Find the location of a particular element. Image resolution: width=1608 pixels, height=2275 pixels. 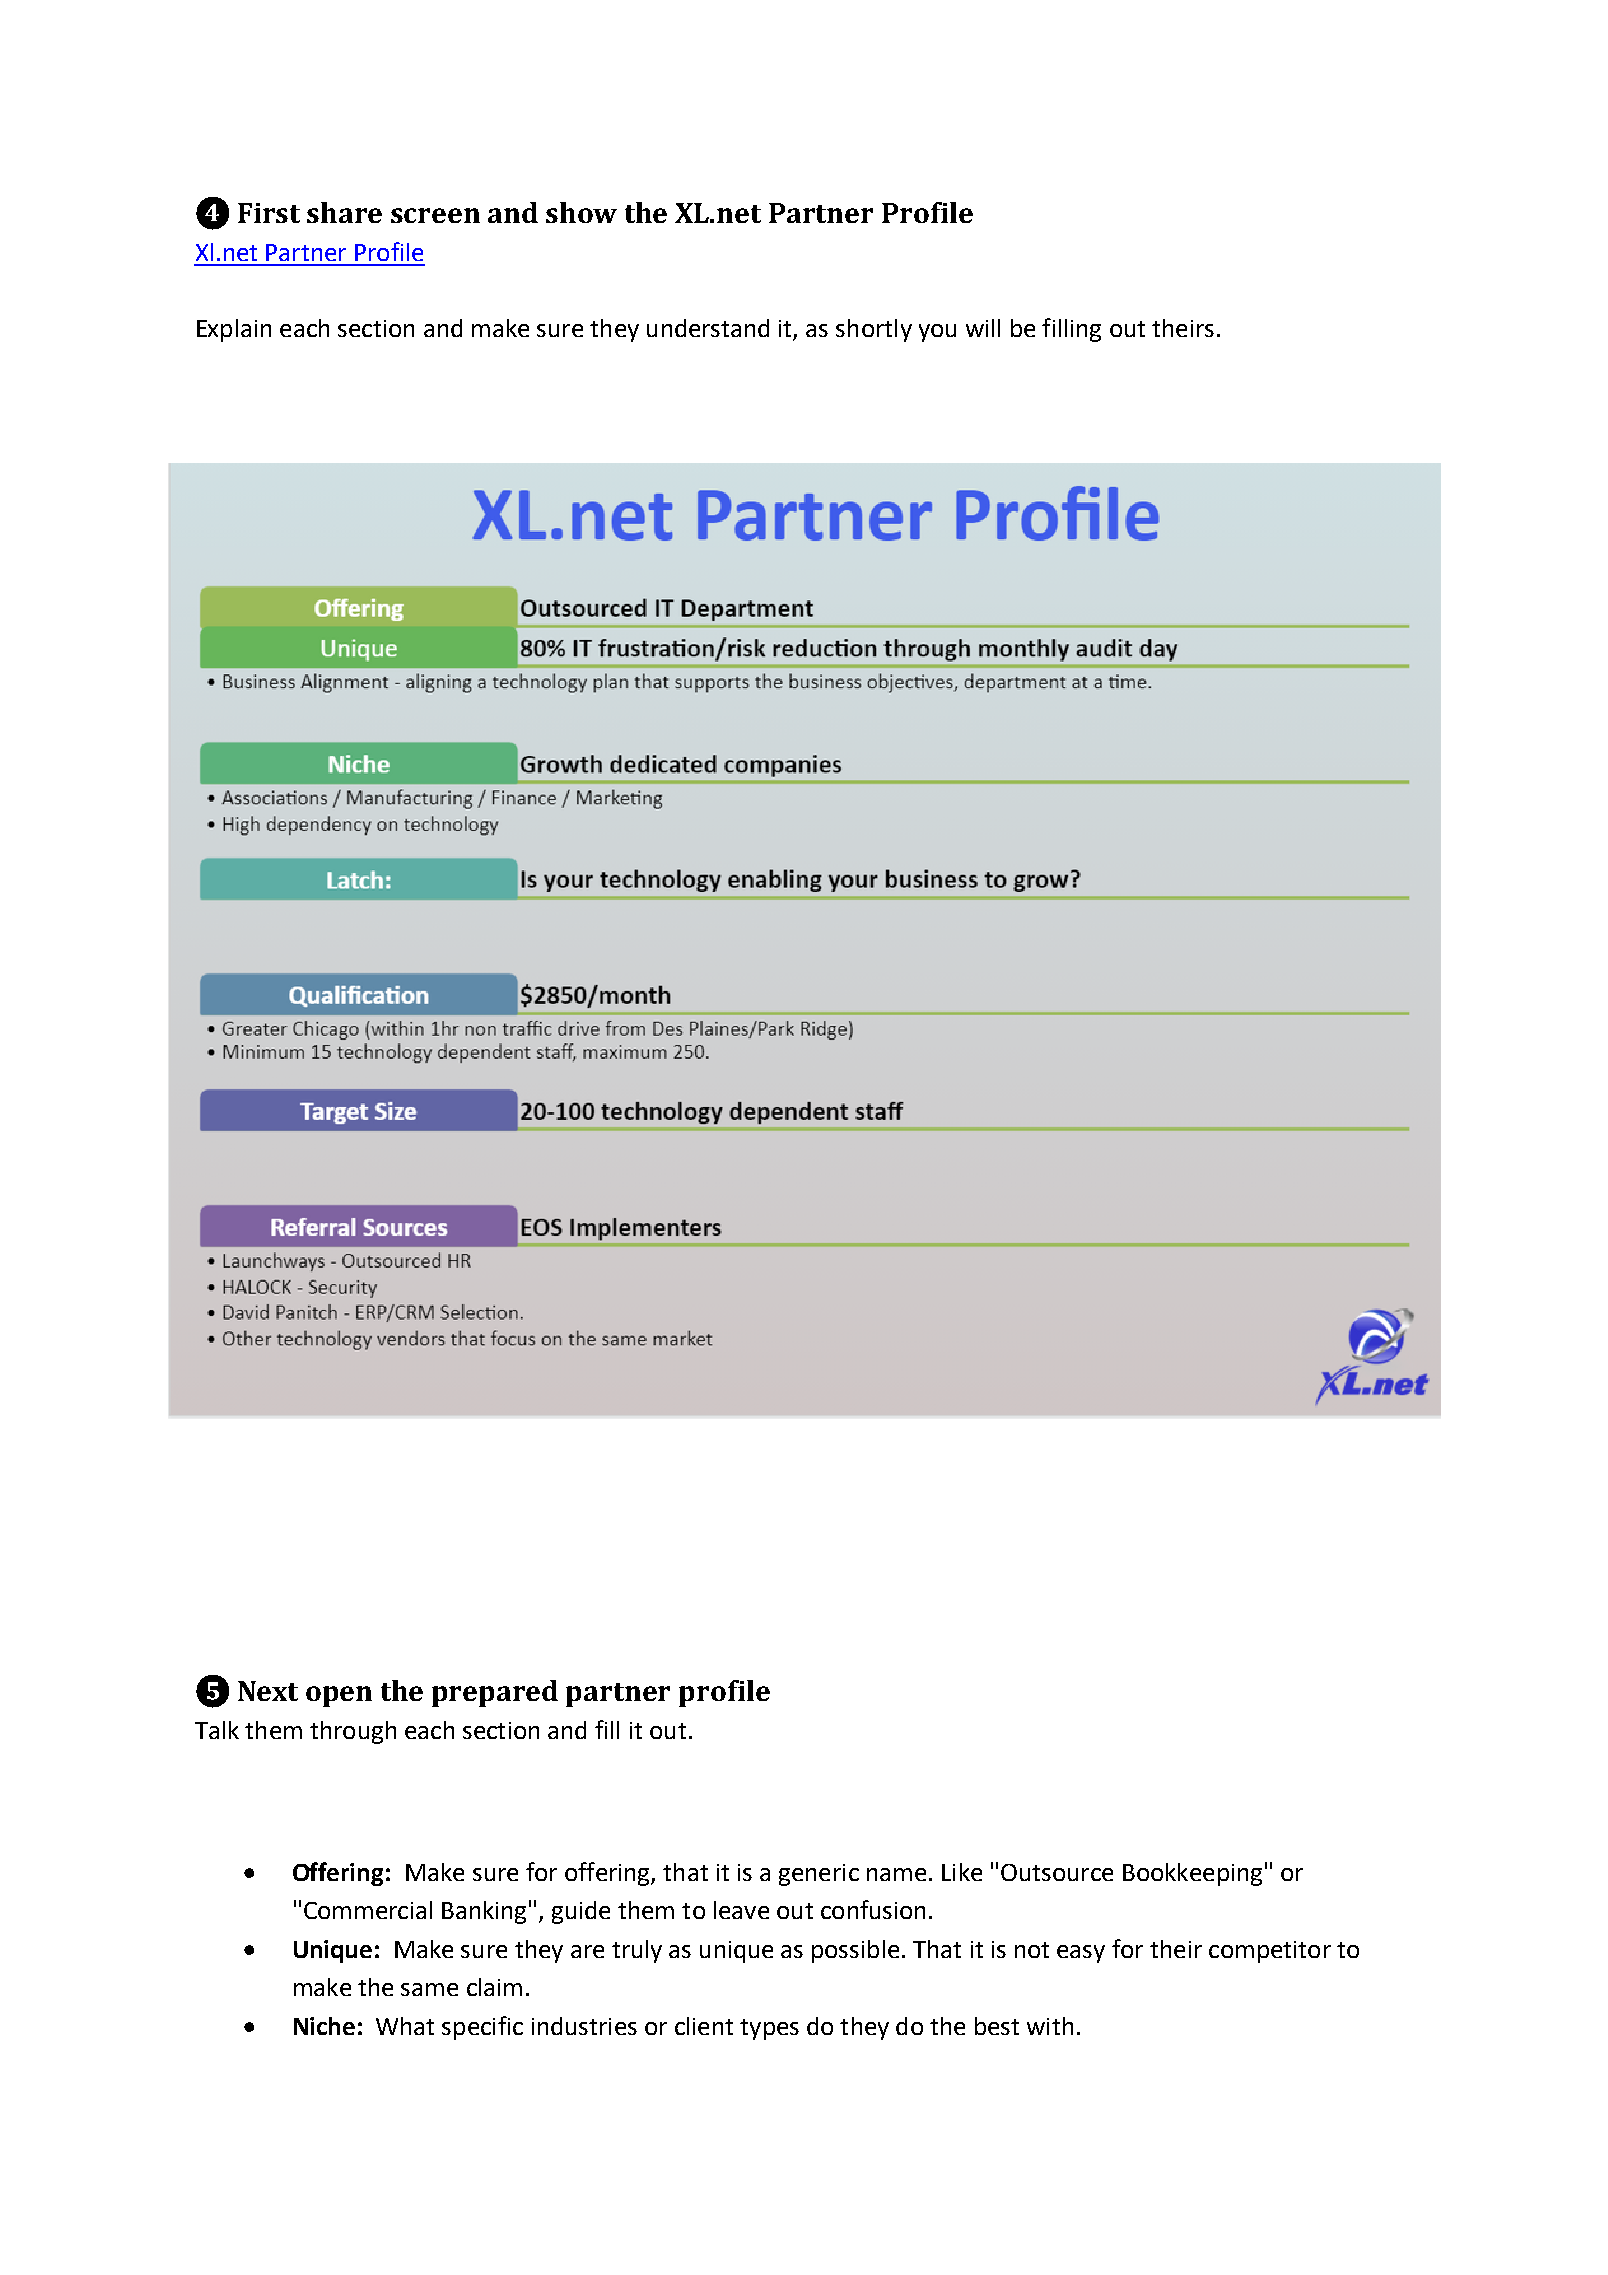

Bookkeeping is located at coordinates (1192, 1874).
